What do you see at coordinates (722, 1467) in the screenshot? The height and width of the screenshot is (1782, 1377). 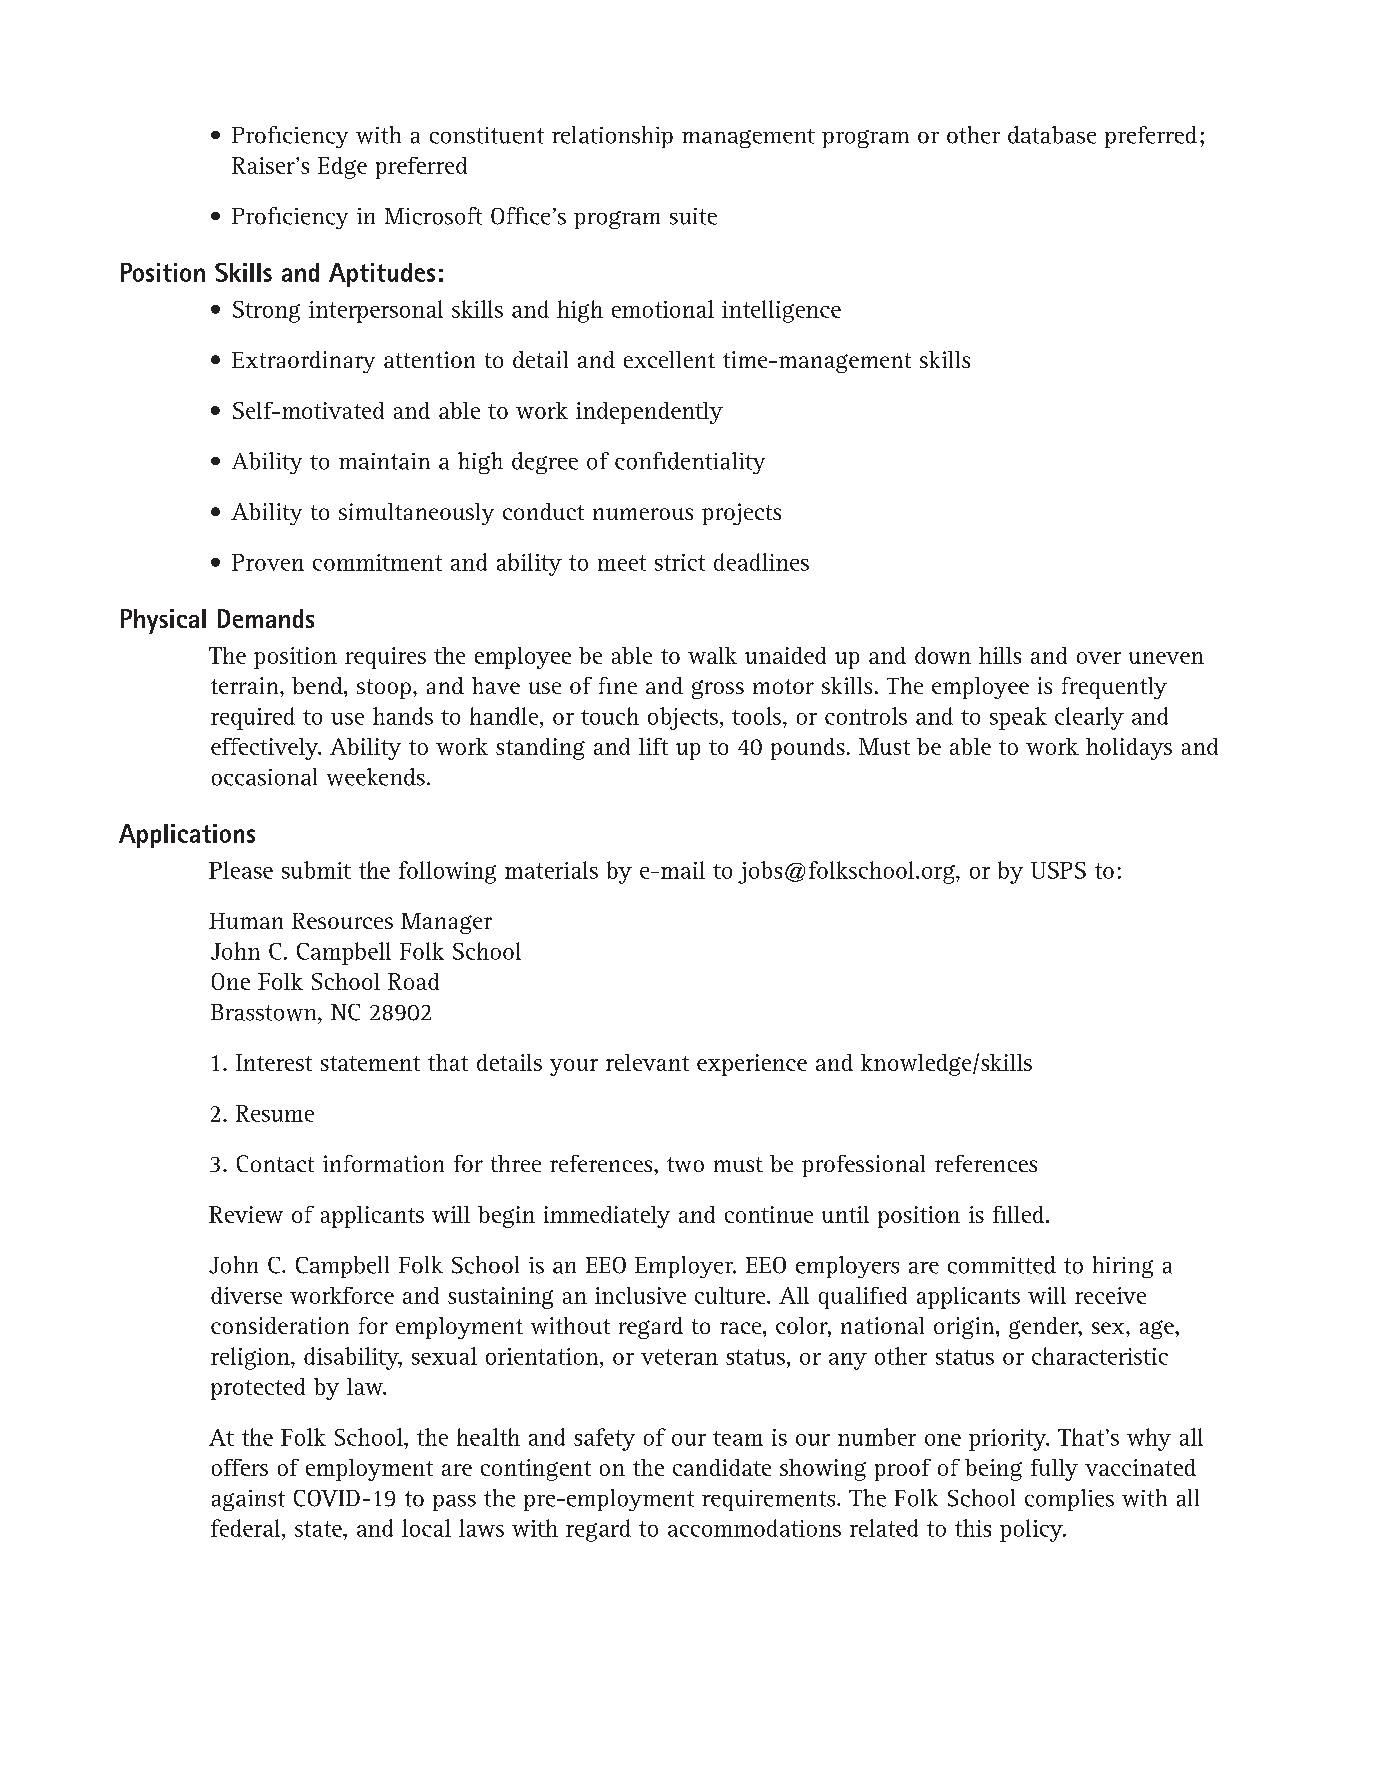 I see `candidate` at bounding box center [722, 1467].
